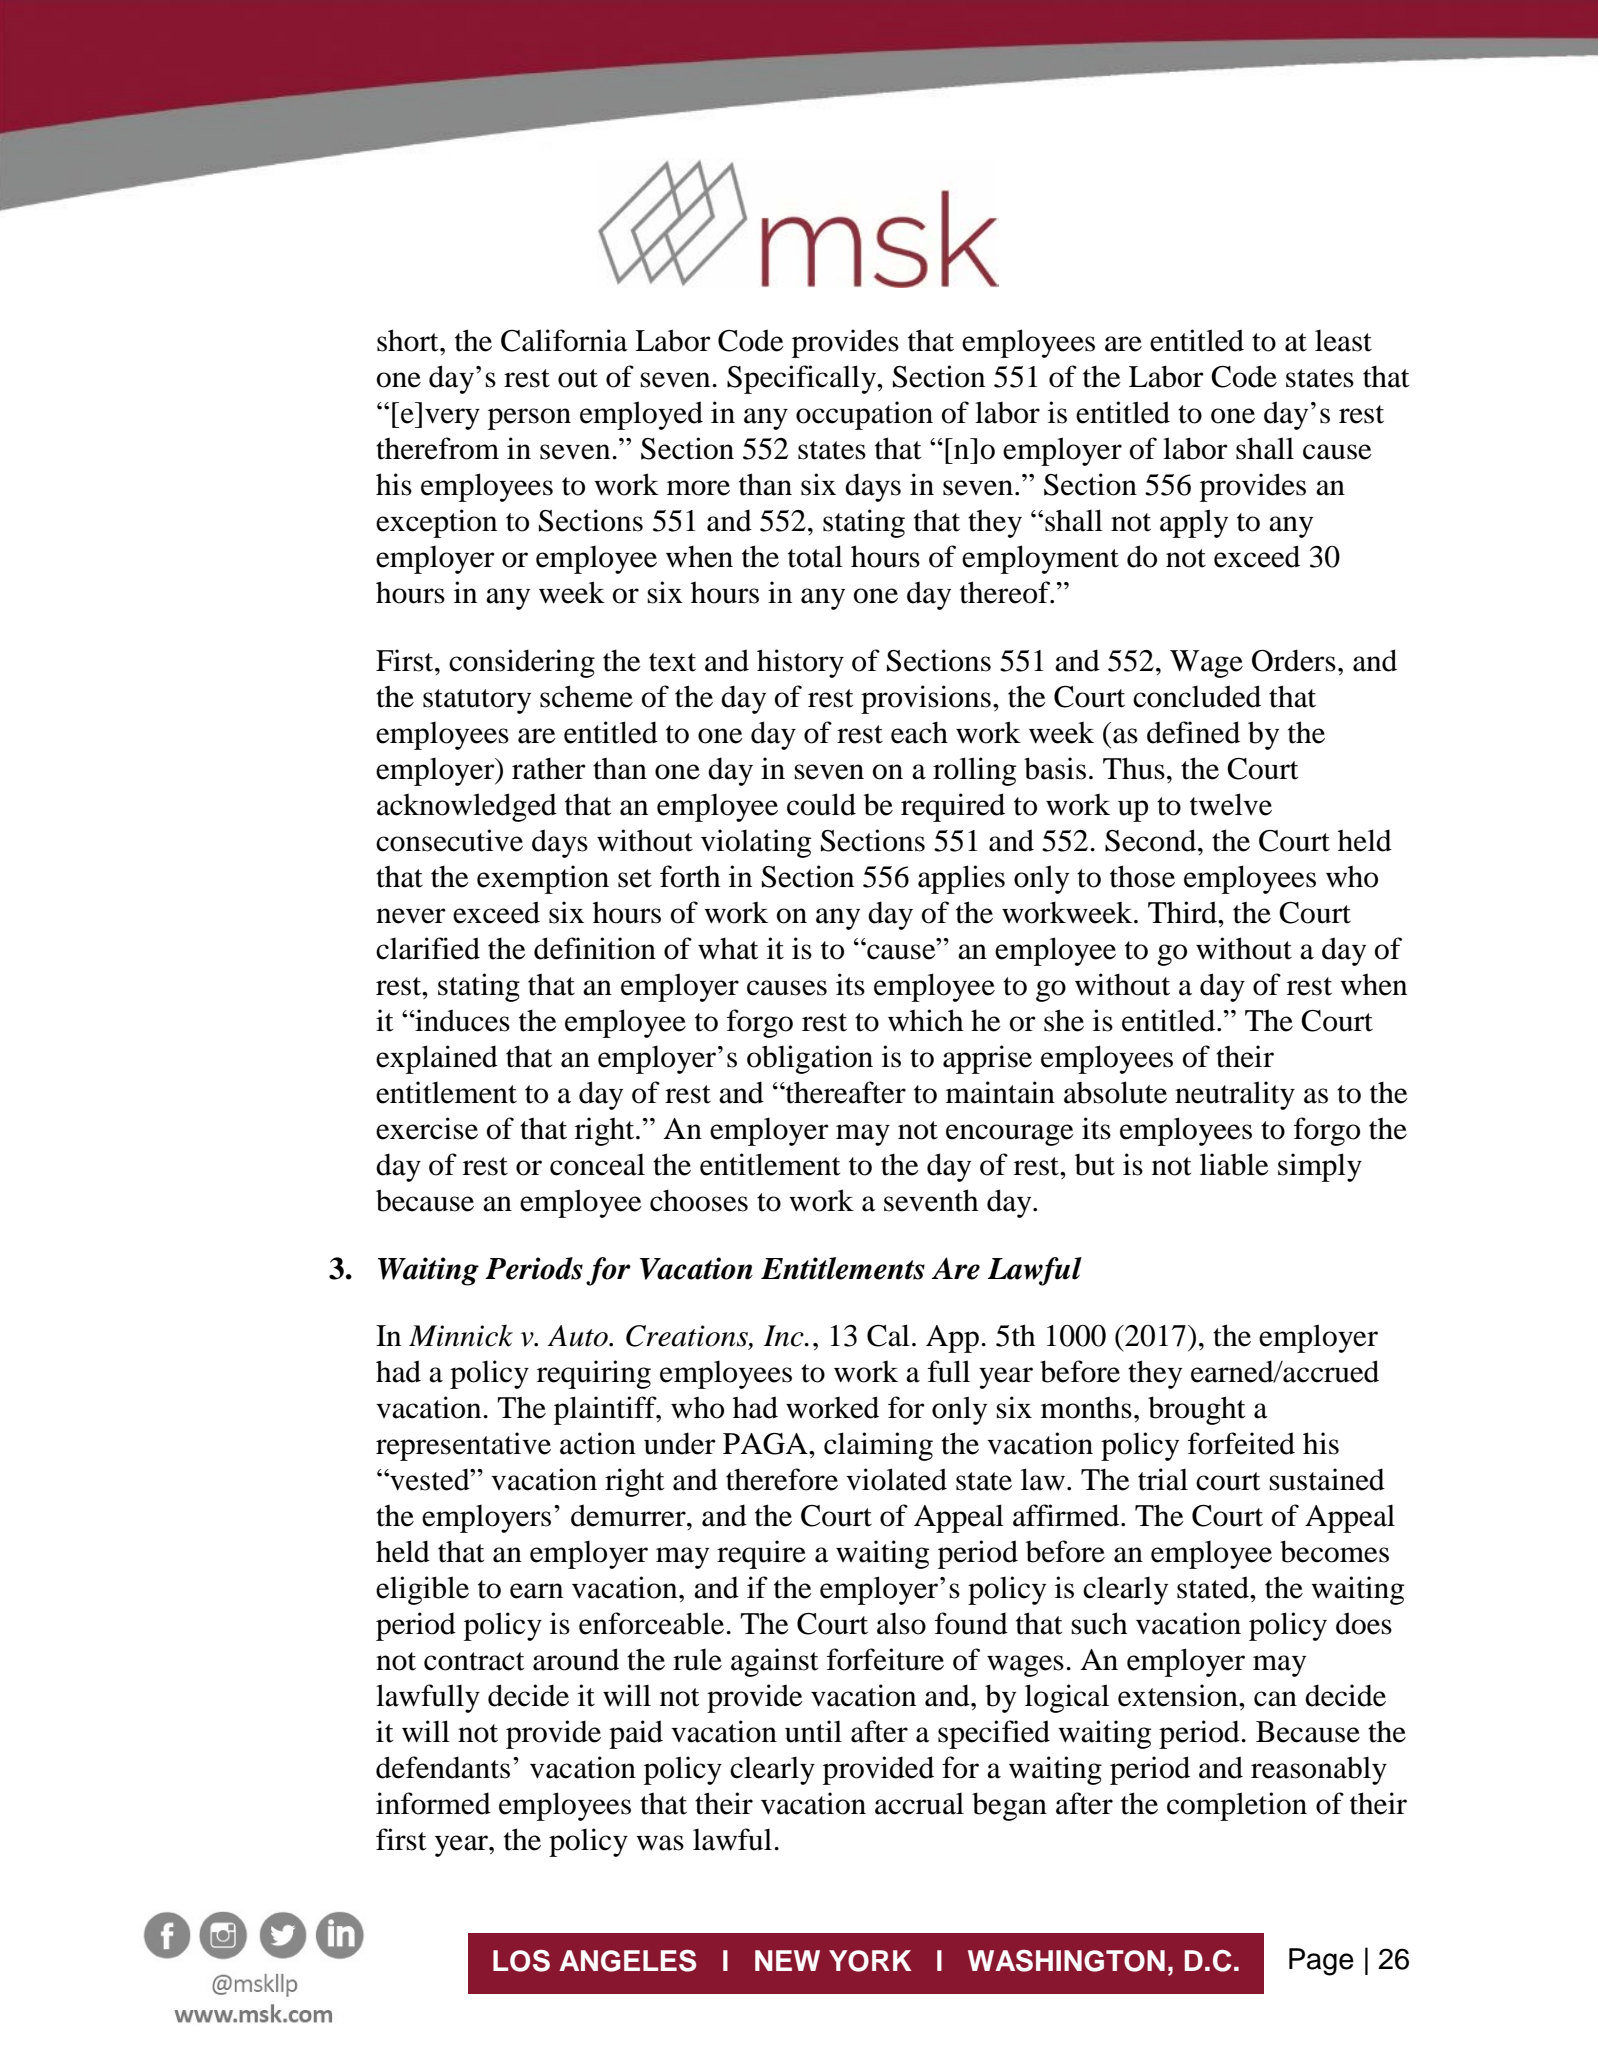 This screenshot has width=1598, height=2068. What do you see at coordinates (1241, 1443) in the screenshot?
I see `forfeited` at bounding box center [1241, 1443].
